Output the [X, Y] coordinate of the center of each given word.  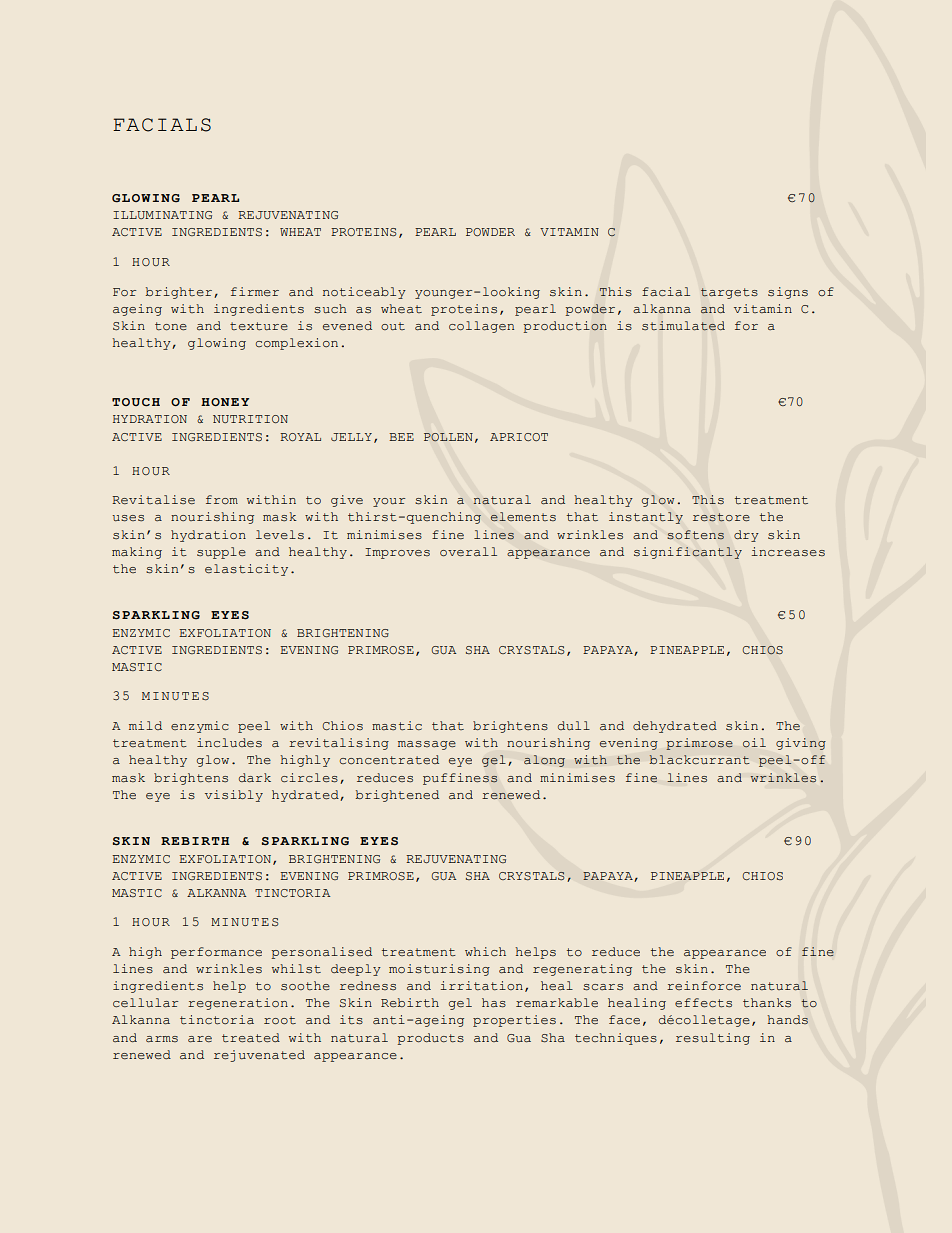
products [430, 1039]
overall [468, 552]
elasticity [246, 570]
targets [729, 293]
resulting [713, 1039]
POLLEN [448, 437]
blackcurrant [699, 759]
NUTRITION [250, 419]
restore [721, 517]
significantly [688, 553]
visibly [234, 796]
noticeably [364, 293]
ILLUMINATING [162, 215]
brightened [397, 796]
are [200, 1039]
